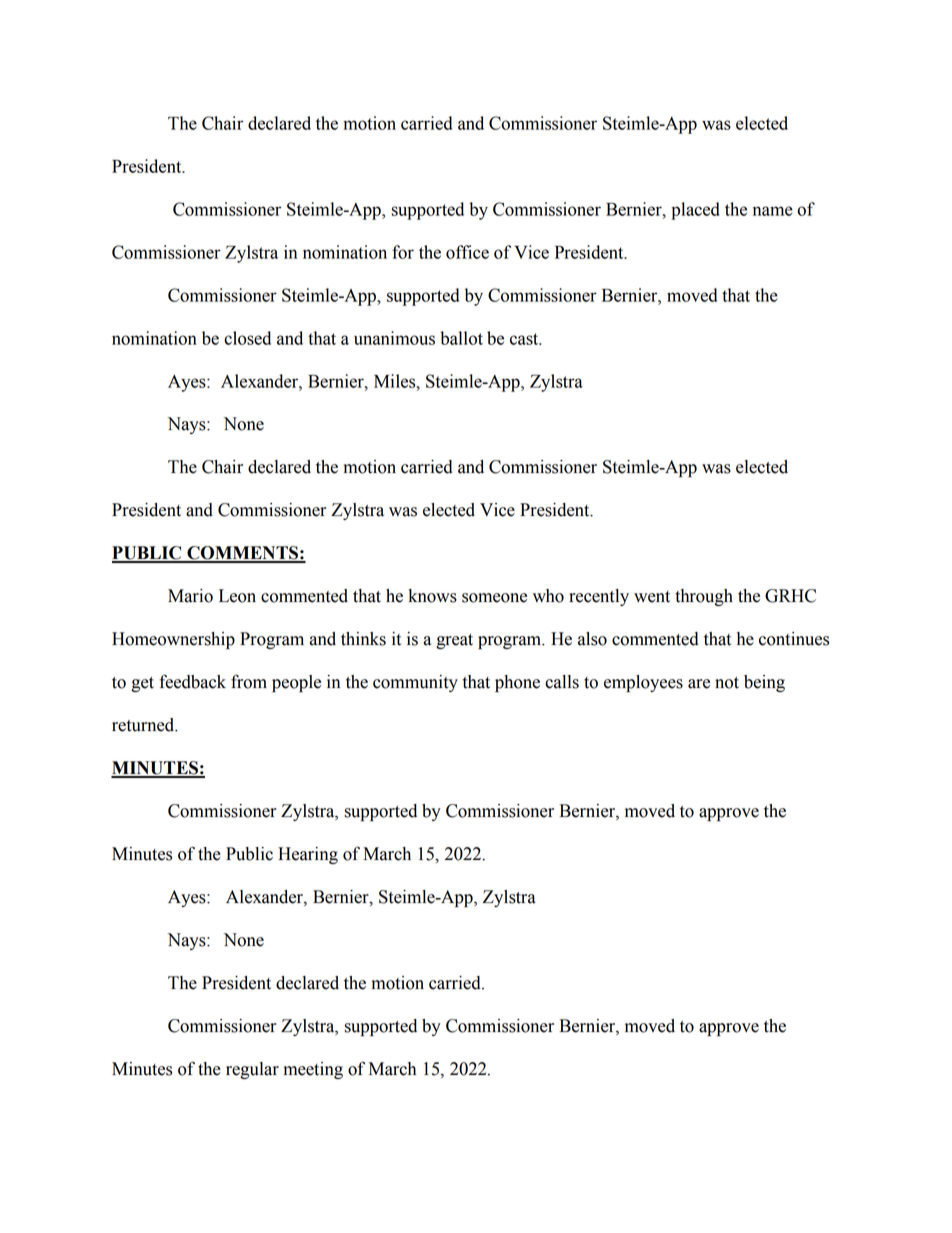 The height and width of the page is (1233, 952). What do you see at coordinates (313, 1070) in the page?
I see `meeting` at bounding box center [313, 1070].
